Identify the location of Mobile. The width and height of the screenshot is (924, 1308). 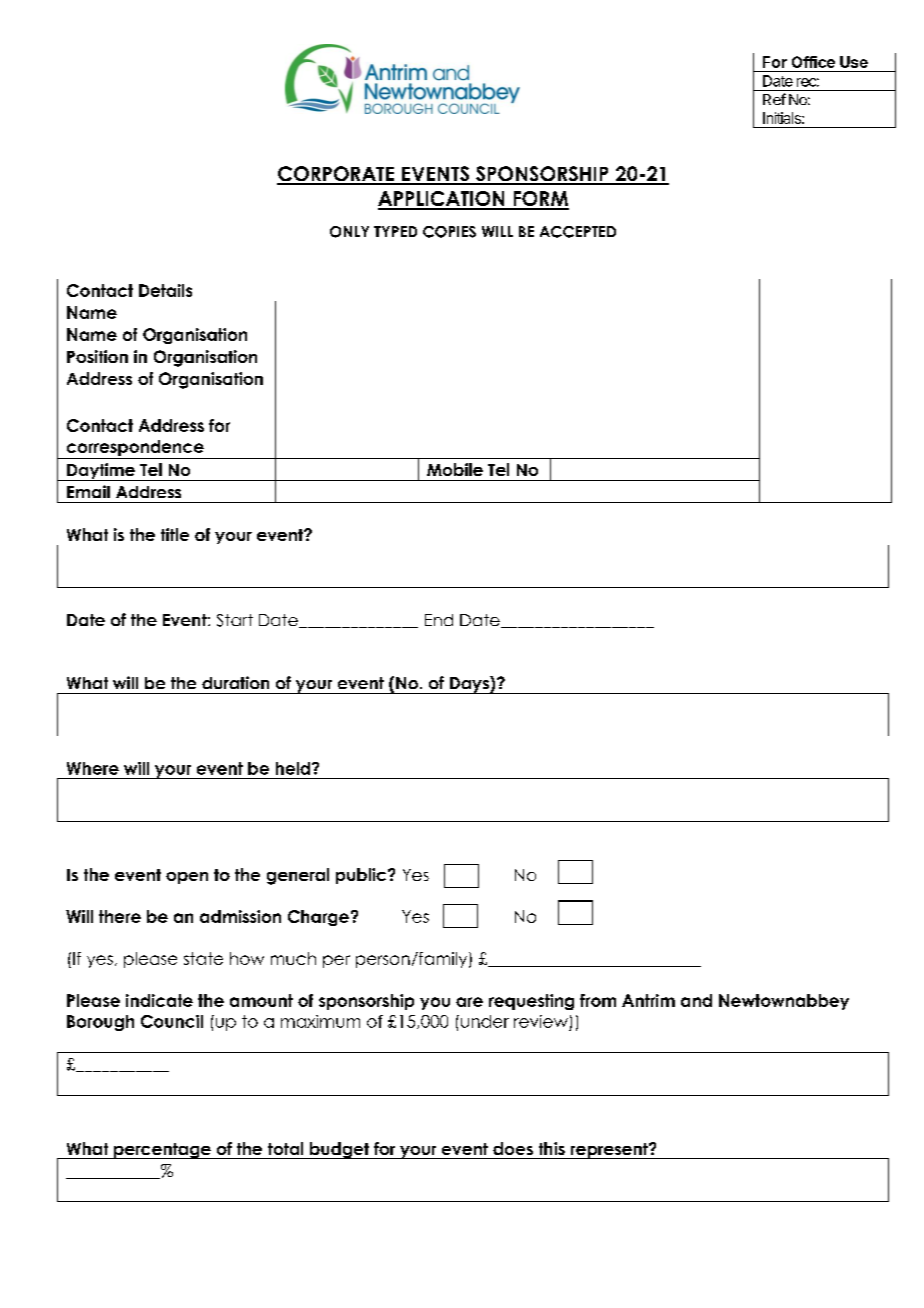
(455, 469).
